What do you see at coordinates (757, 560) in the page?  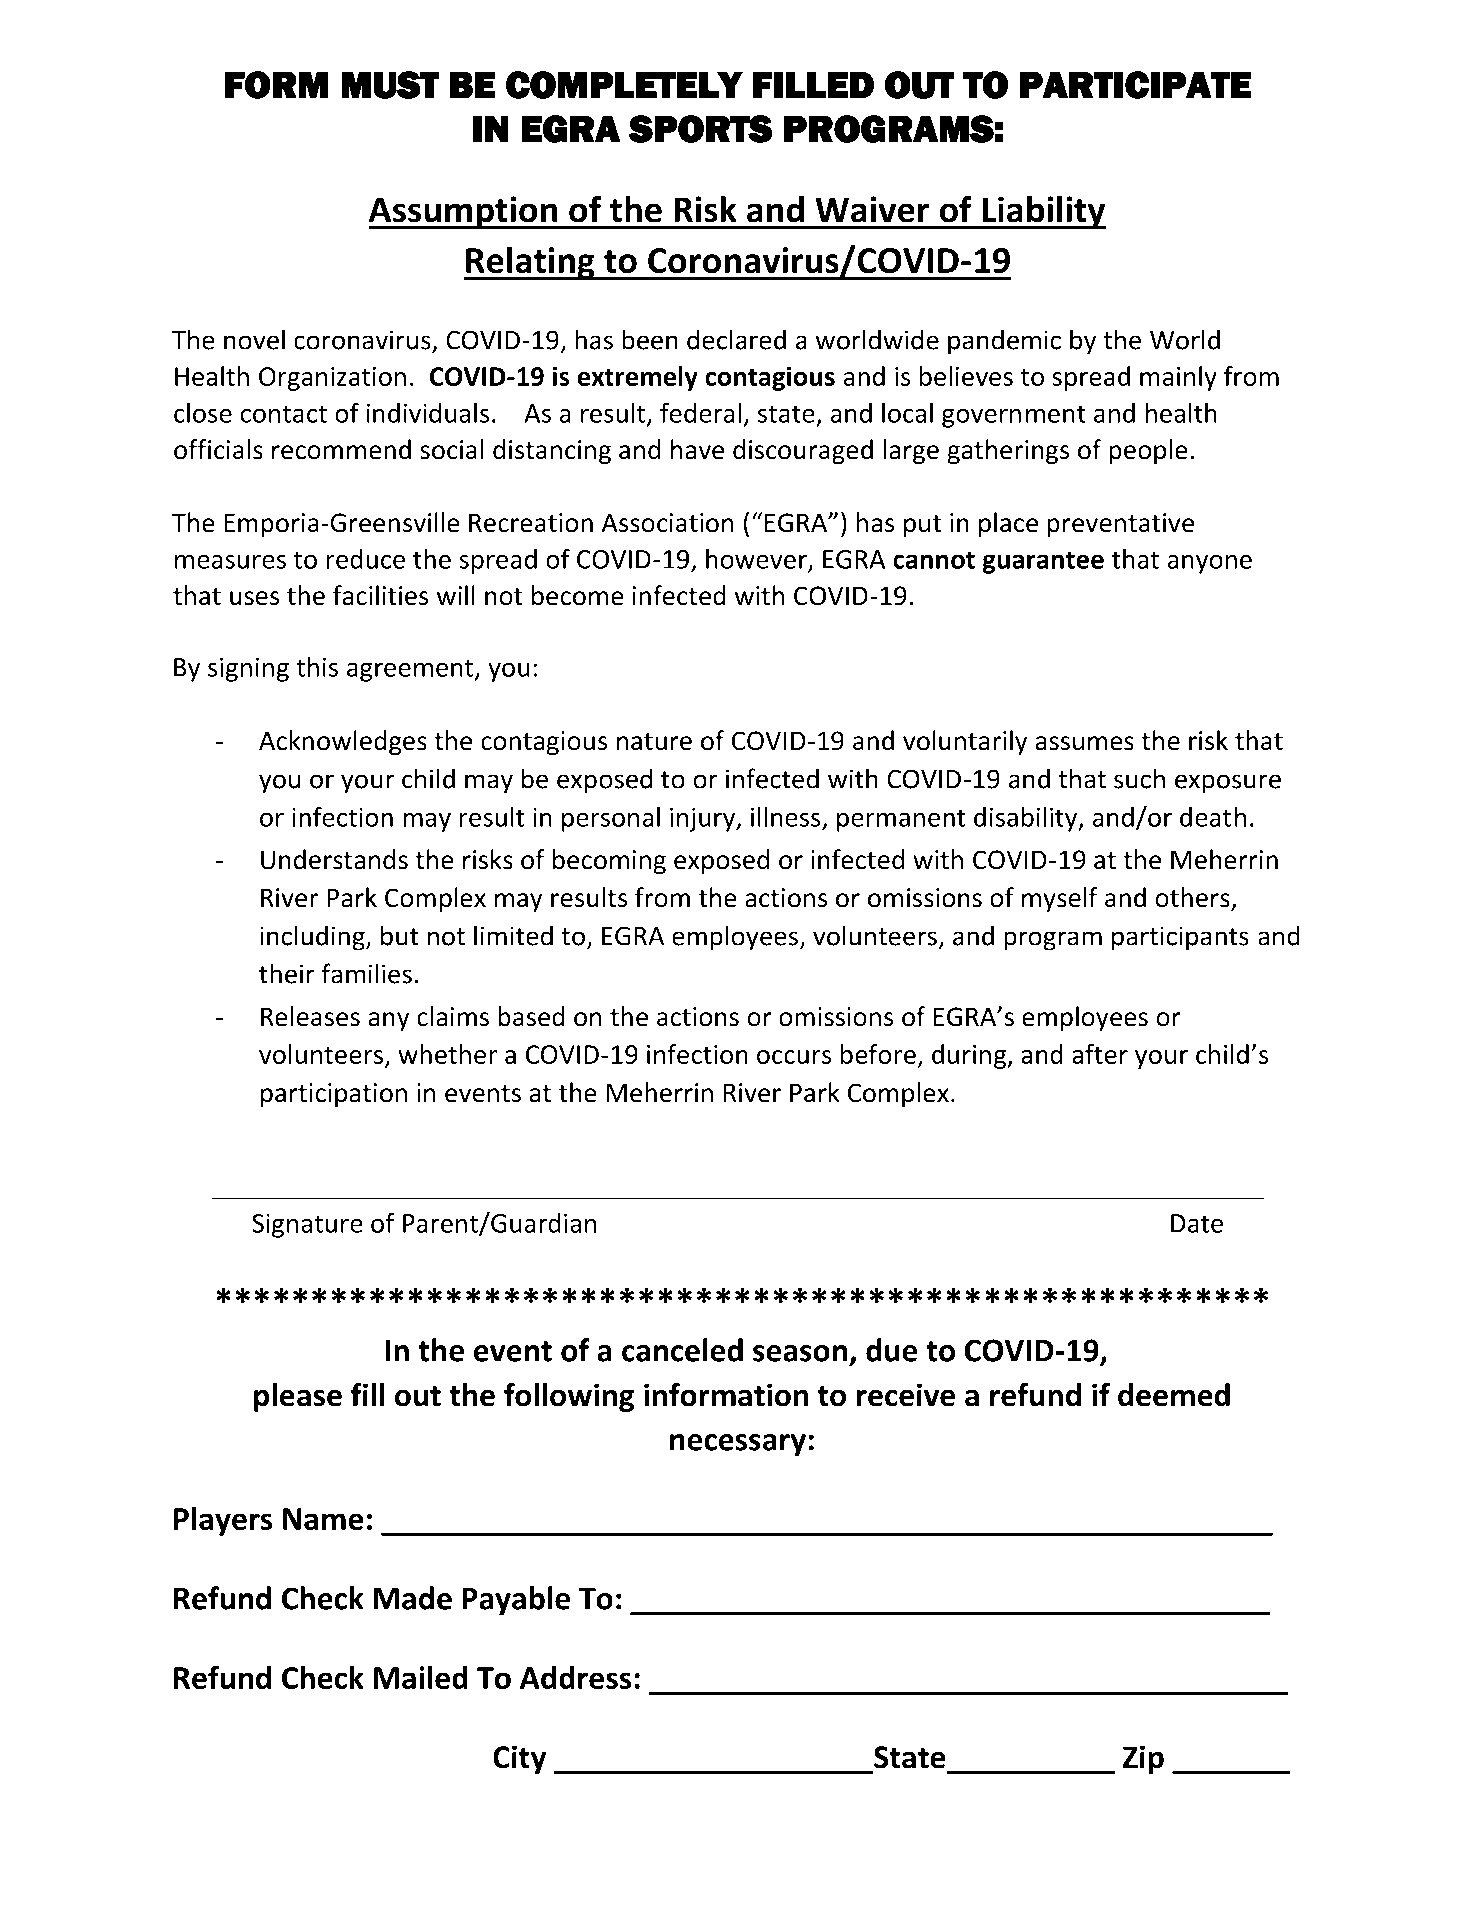 I see `however` at bounding box center [757, 560].
